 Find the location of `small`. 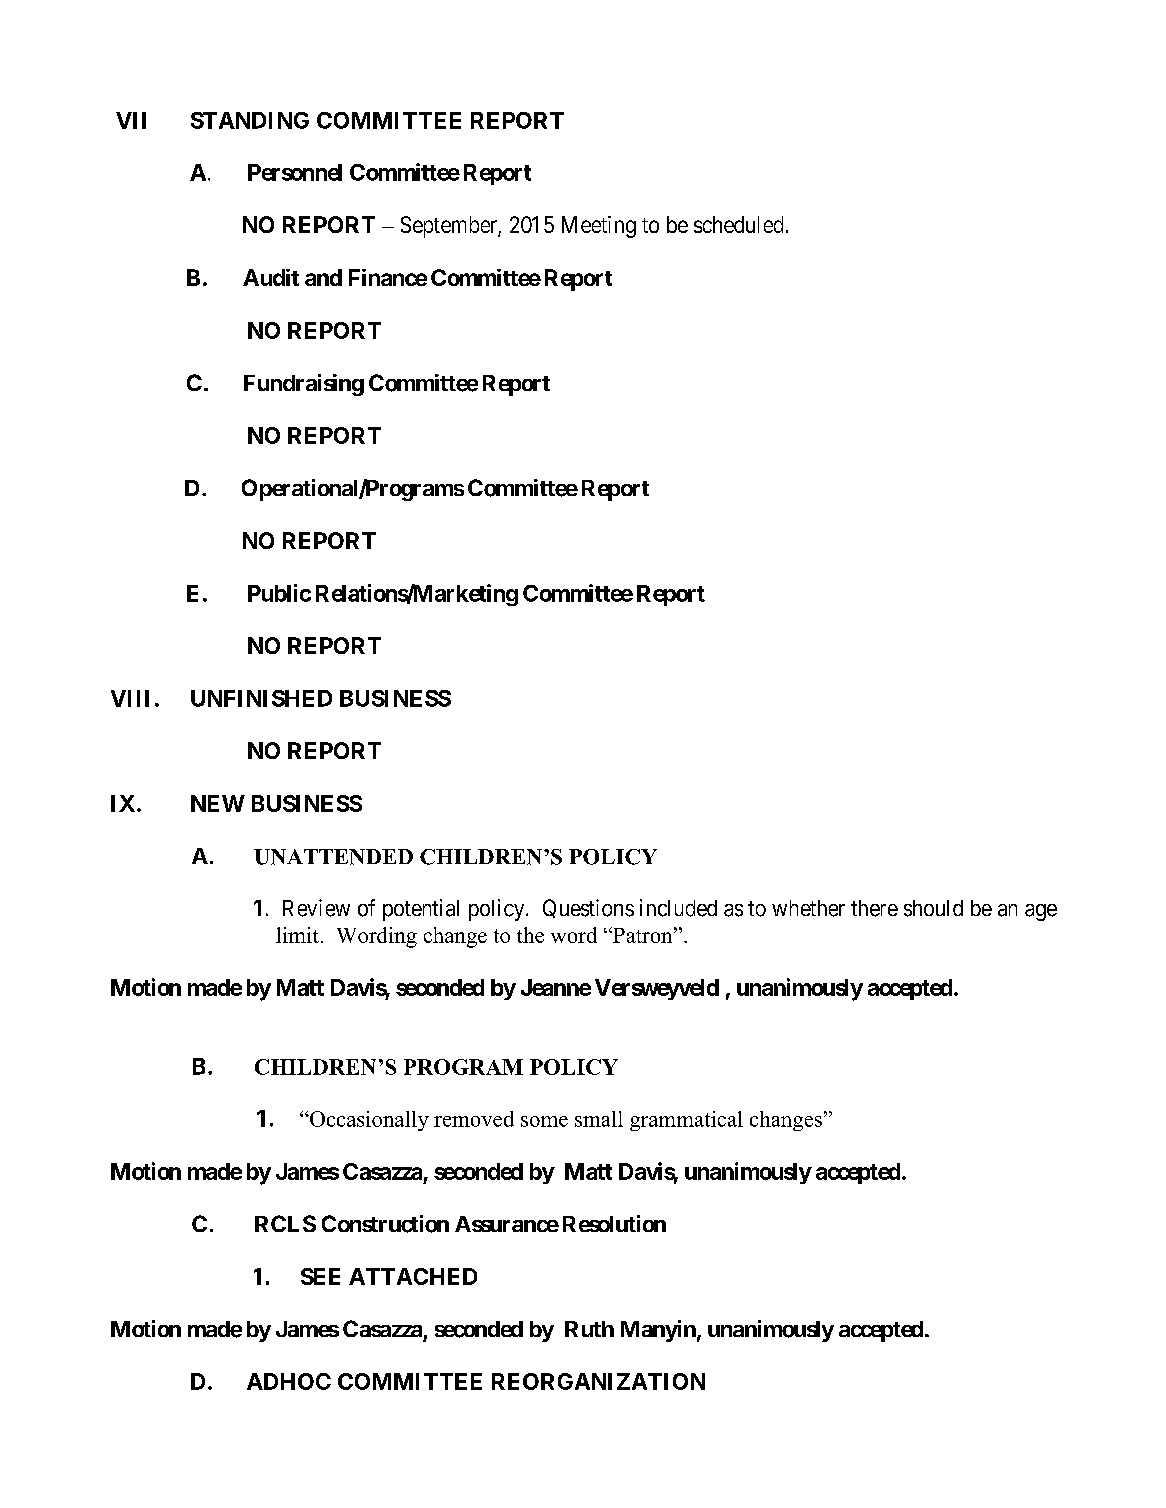

small is located at coordinates (599, 1119).
